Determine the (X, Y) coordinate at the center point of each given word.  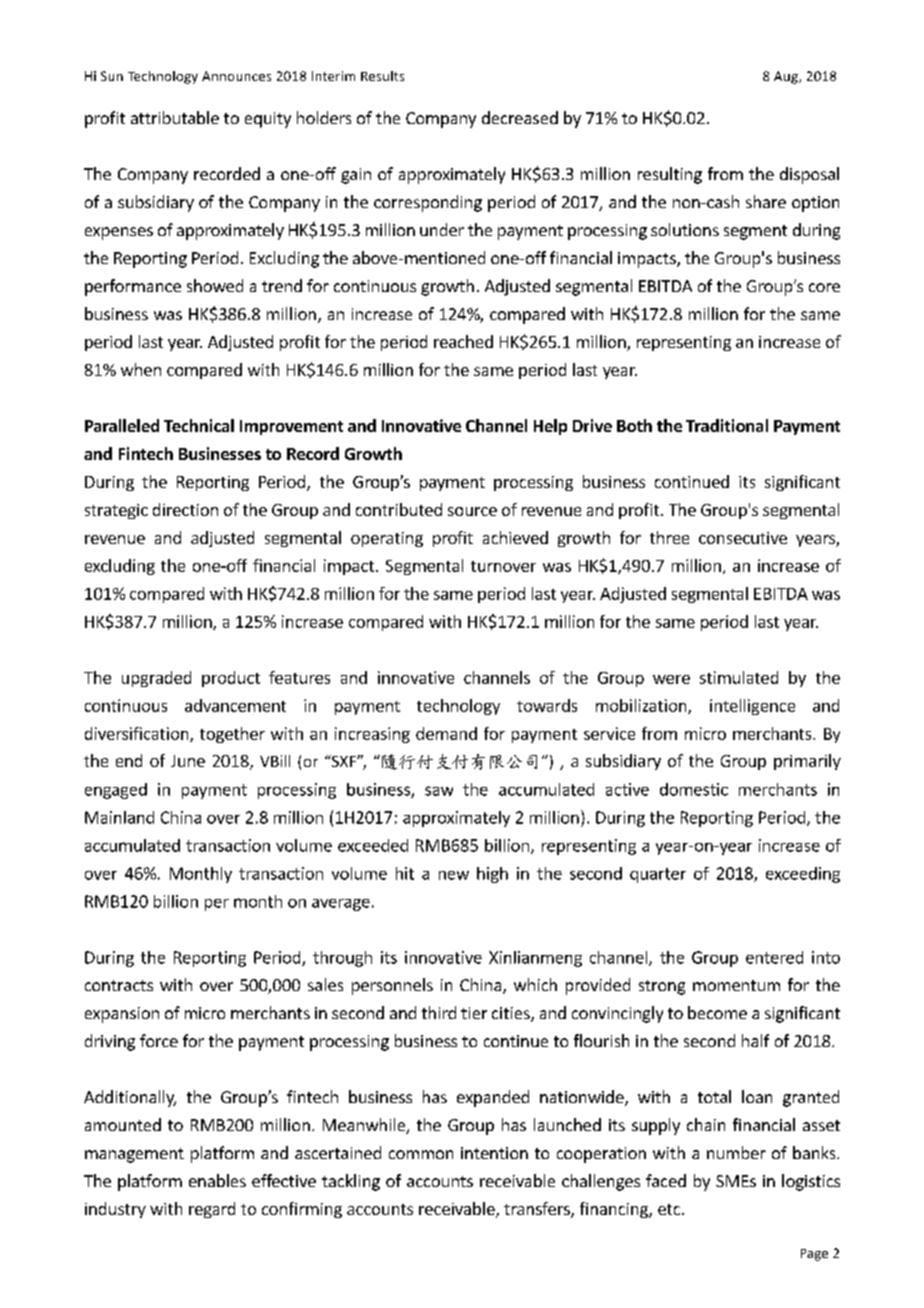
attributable (175, 117)
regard (212, 1210)
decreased (520, 117)
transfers (538, 1210)
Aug (787, 77)
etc (669, 1209)
